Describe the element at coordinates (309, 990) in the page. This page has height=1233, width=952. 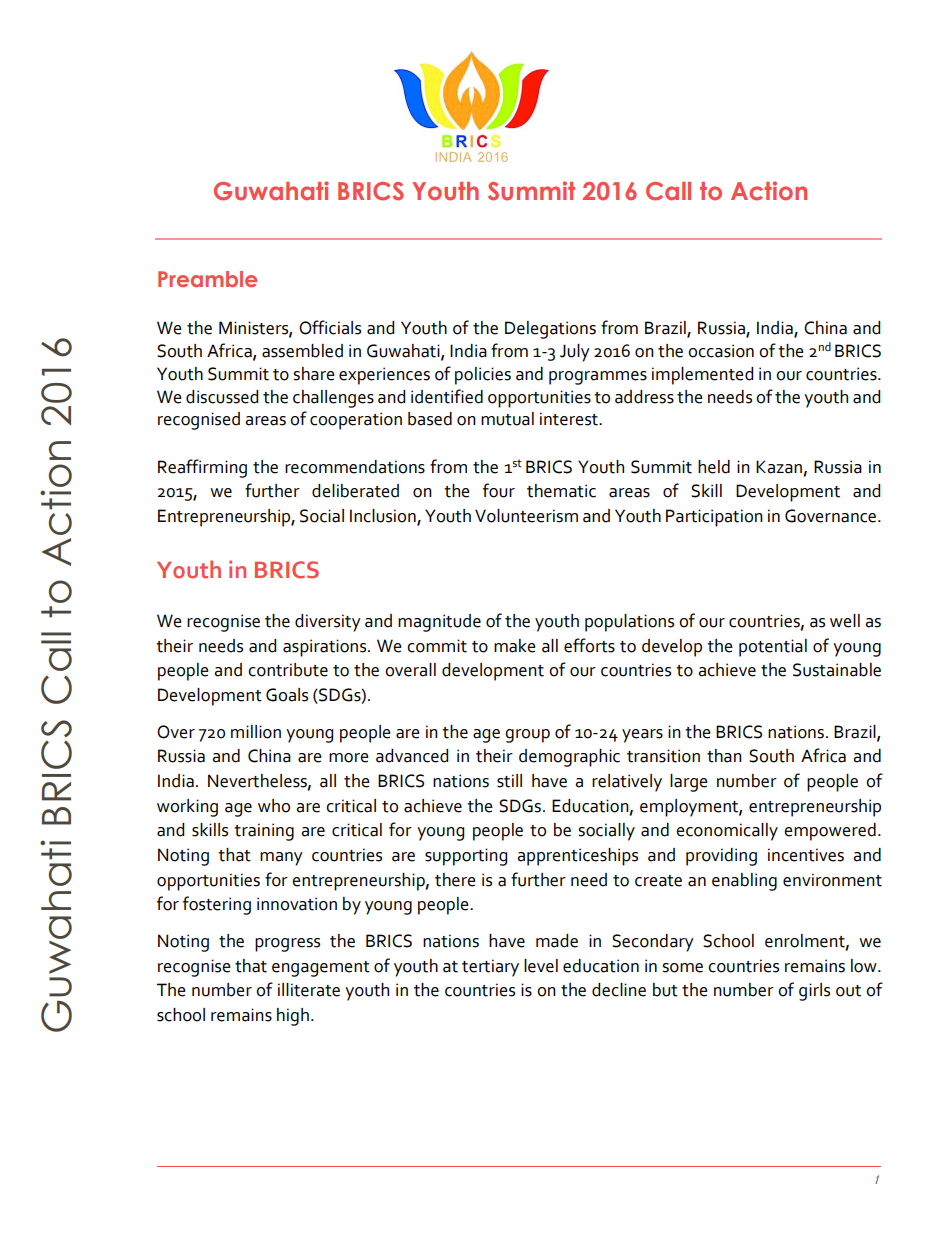
I see `illiterate` at that location.
